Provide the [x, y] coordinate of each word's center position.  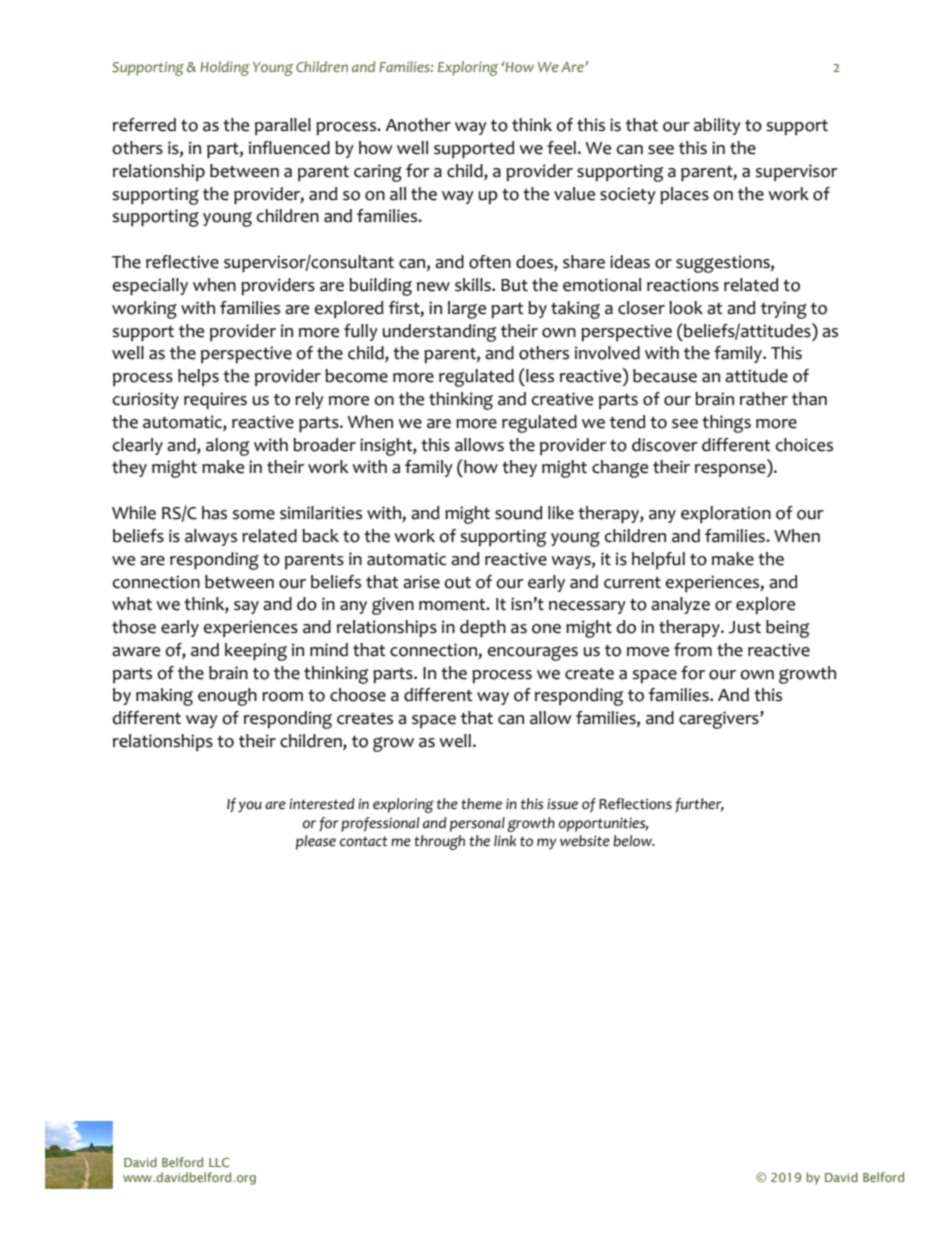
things [726, 424]
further [699, 805]
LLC [219, 1162]
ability [717, 126]
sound [518, 513]
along [227, 447]
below [634, 841]
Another [418, 125]
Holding [225, 68]
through [439, 842]
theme [481, 804]
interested [322, 804]
